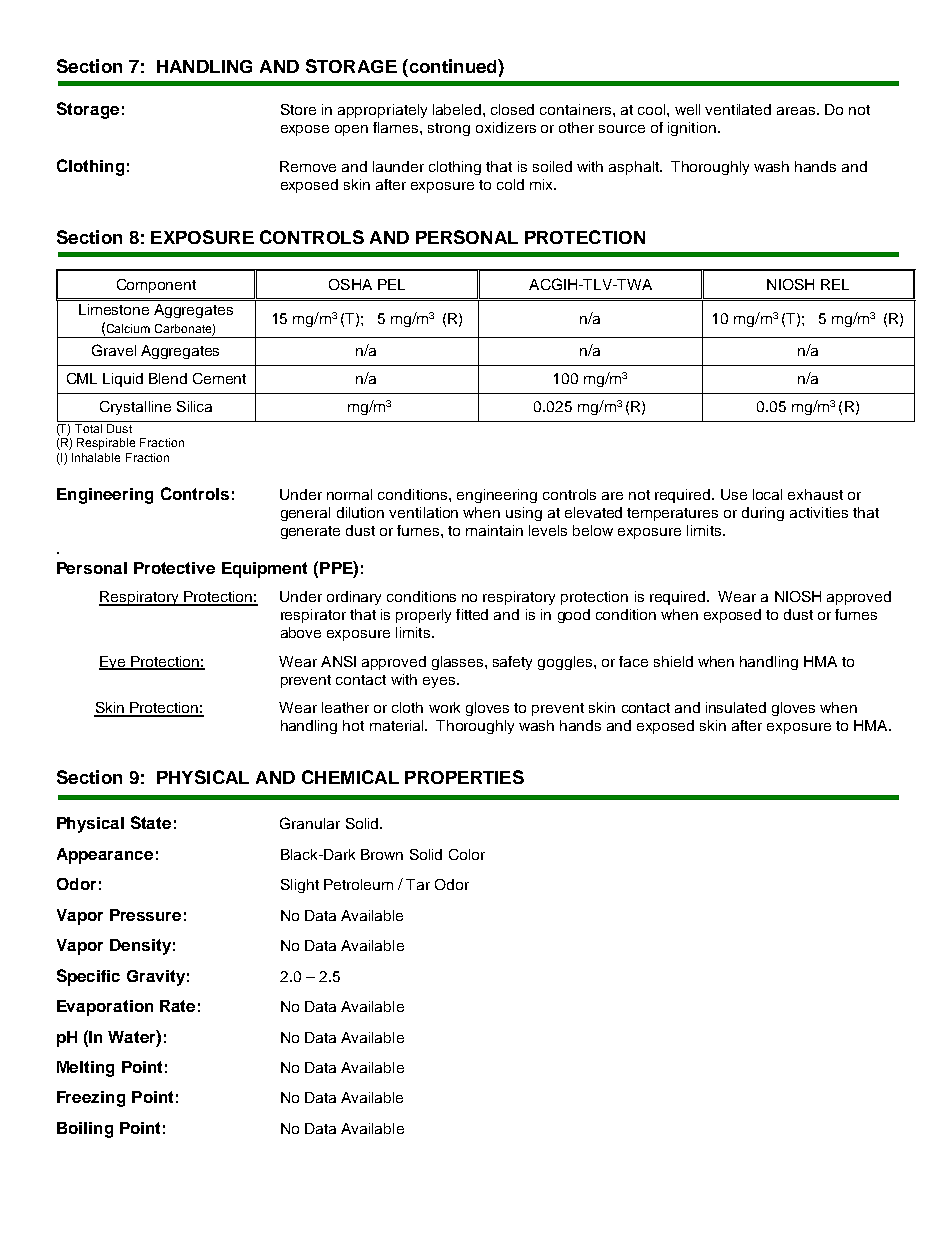  What do you see at coordinates (418, 884) in the screenshot?
I see `Tar` at bounding box center [418, 884].
